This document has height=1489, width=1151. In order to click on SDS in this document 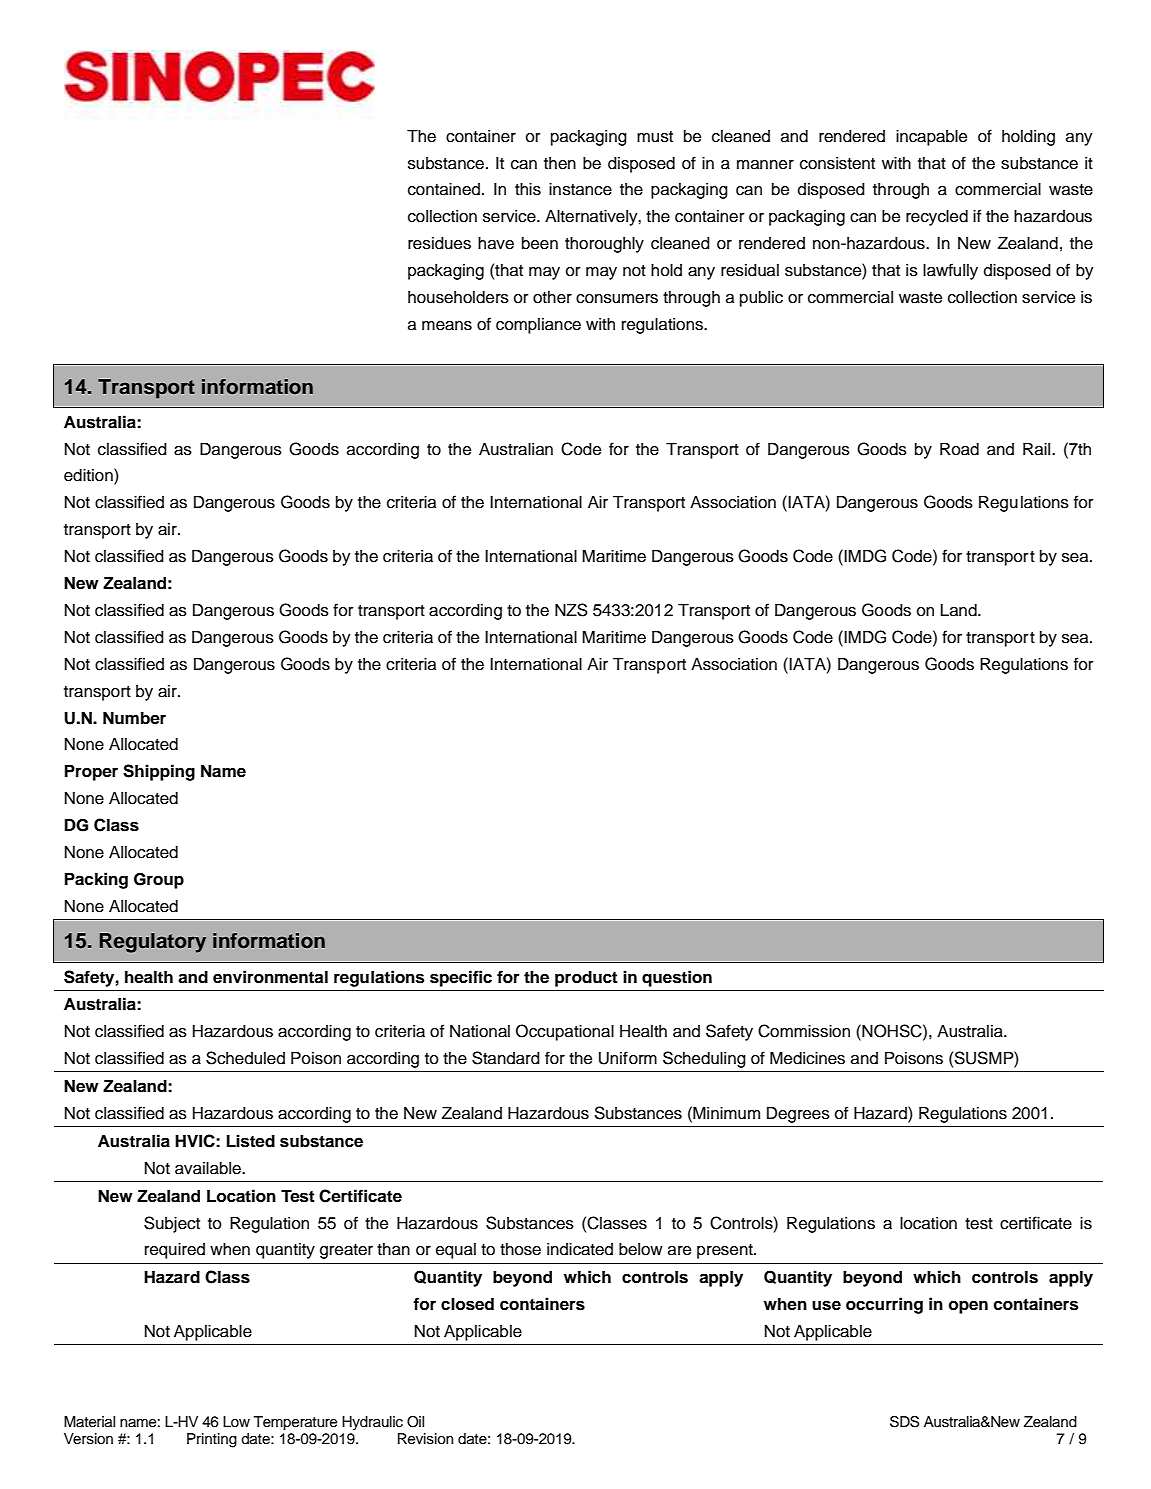, I will do `click(904, 1422)`.
